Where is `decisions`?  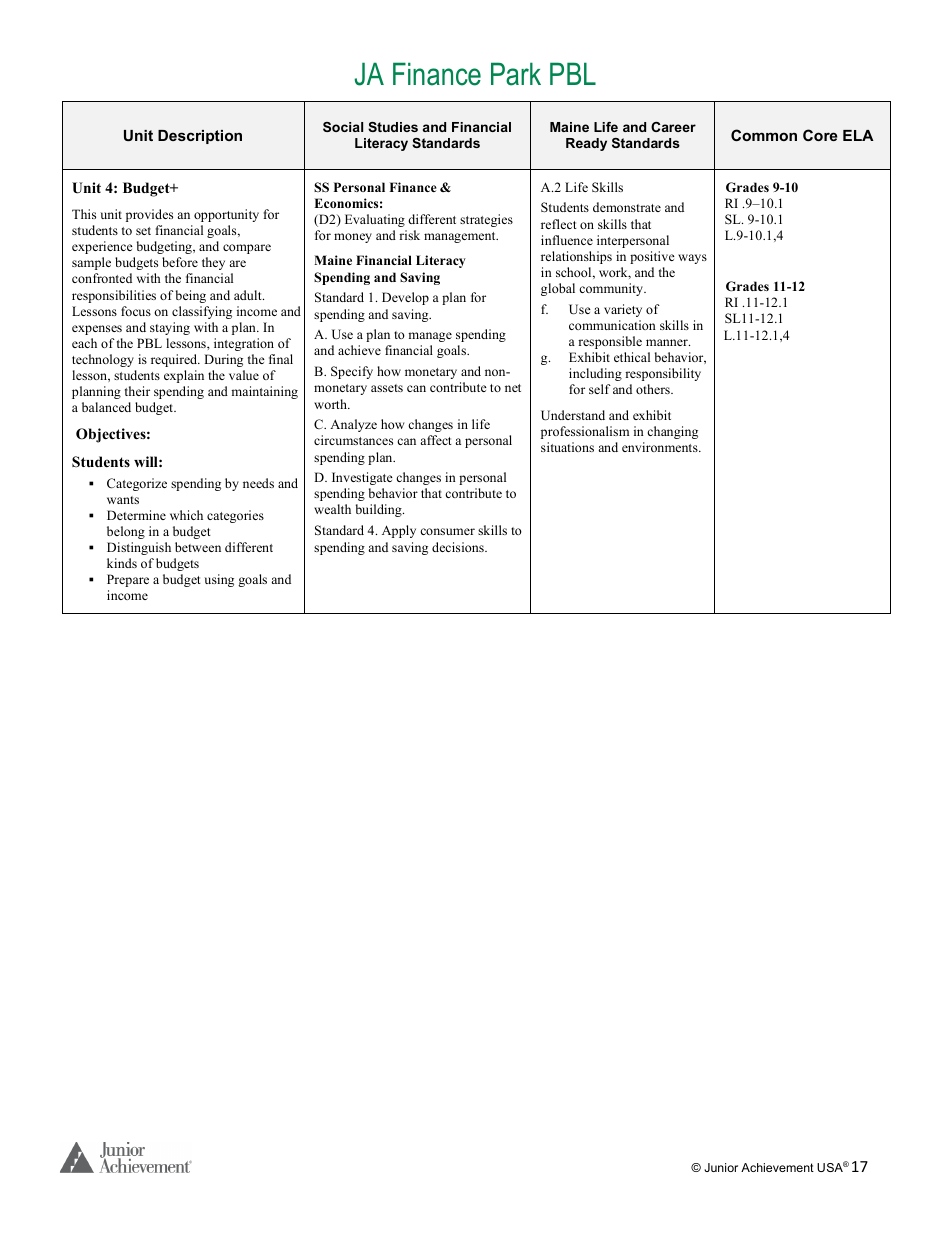
decisions is located at coordinates (459, 547).
